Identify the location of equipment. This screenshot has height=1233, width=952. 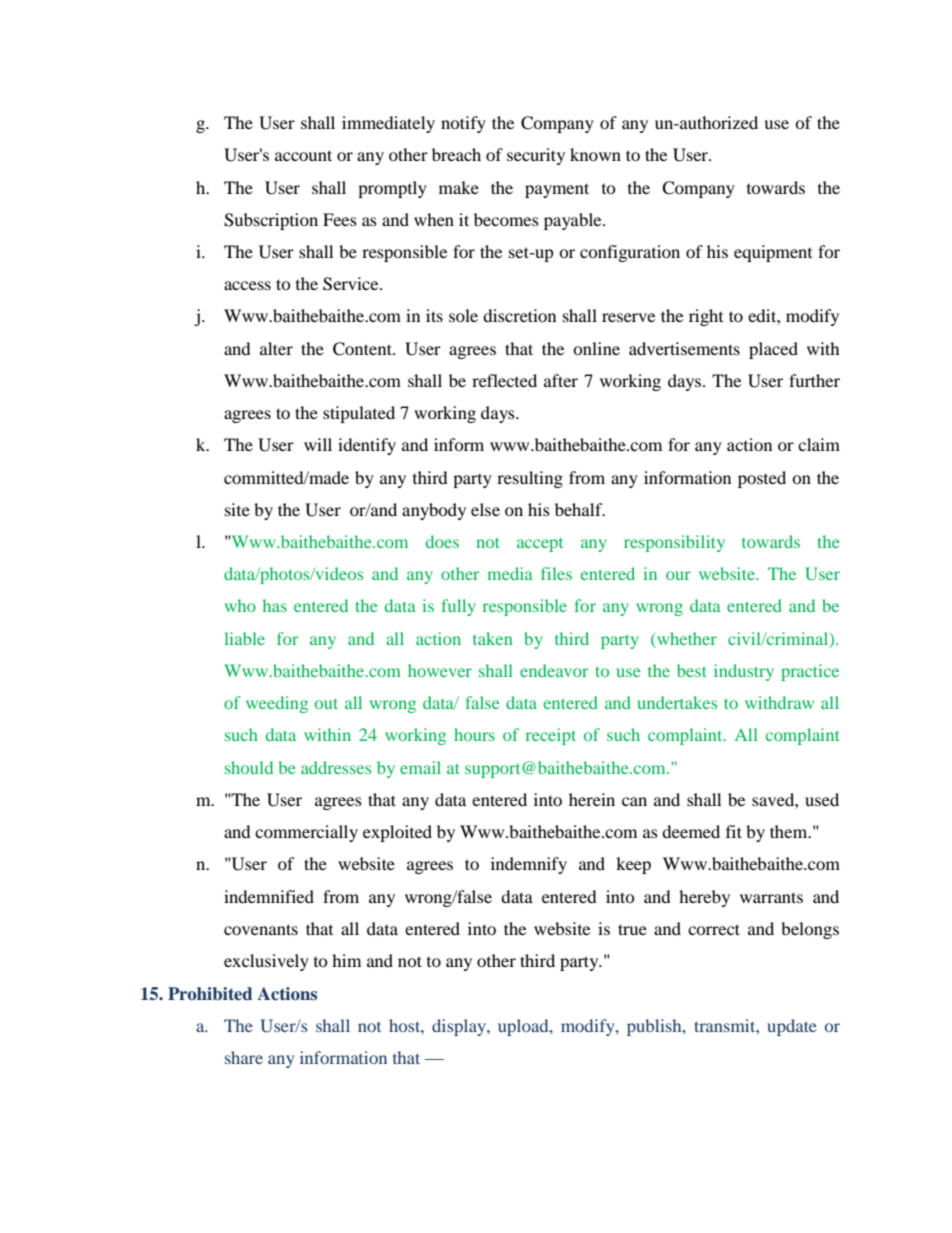
(773, 253).
